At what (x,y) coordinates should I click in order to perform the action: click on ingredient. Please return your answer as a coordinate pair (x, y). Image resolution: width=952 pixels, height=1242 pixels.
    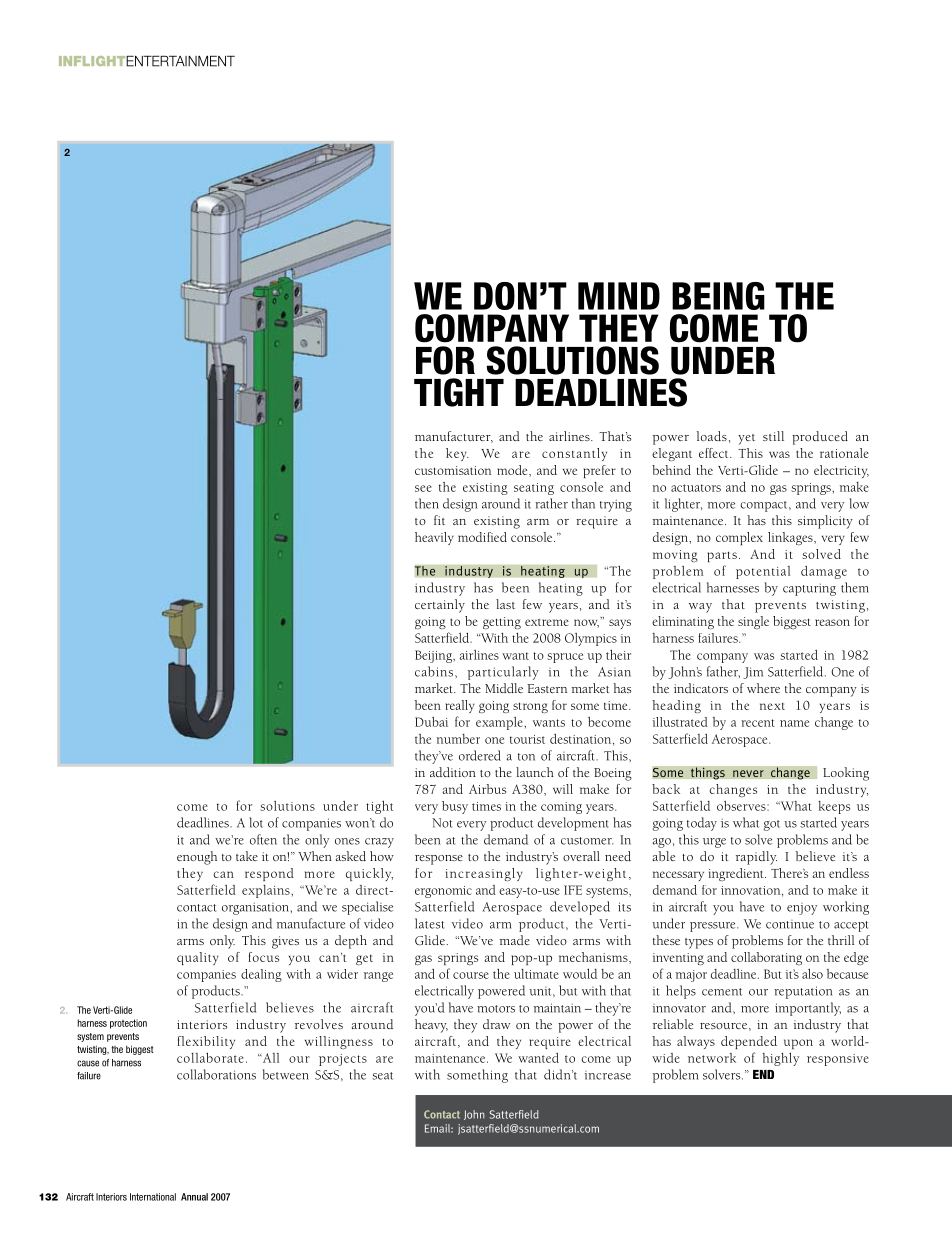
    Looking at the image, I should click on (737, 874).
